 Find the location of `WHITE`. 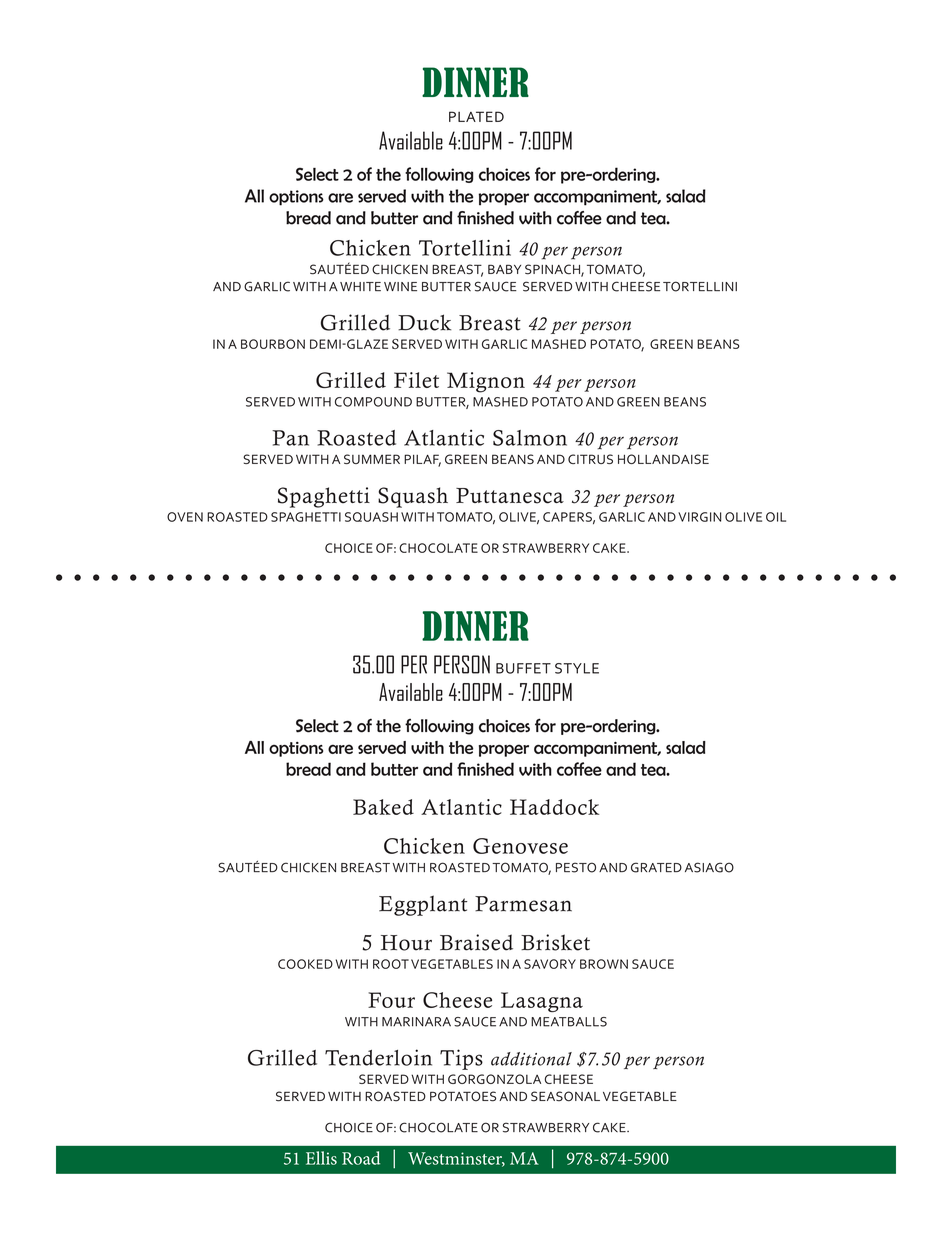

WHITE is located at coordinates (360, 286).
